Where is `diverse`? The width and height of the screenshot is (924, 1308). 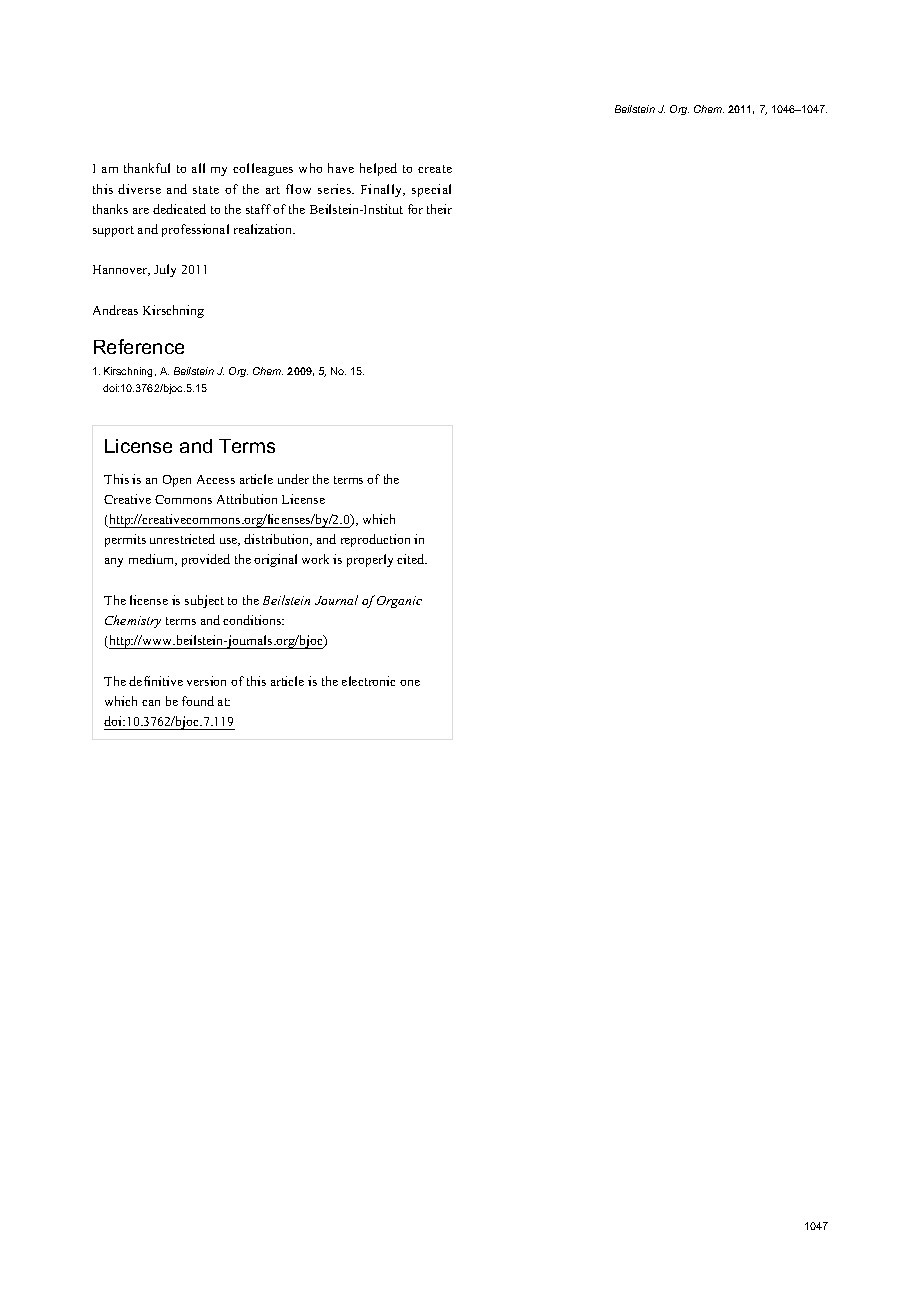 diverse is located at coordinates (139, 189).
